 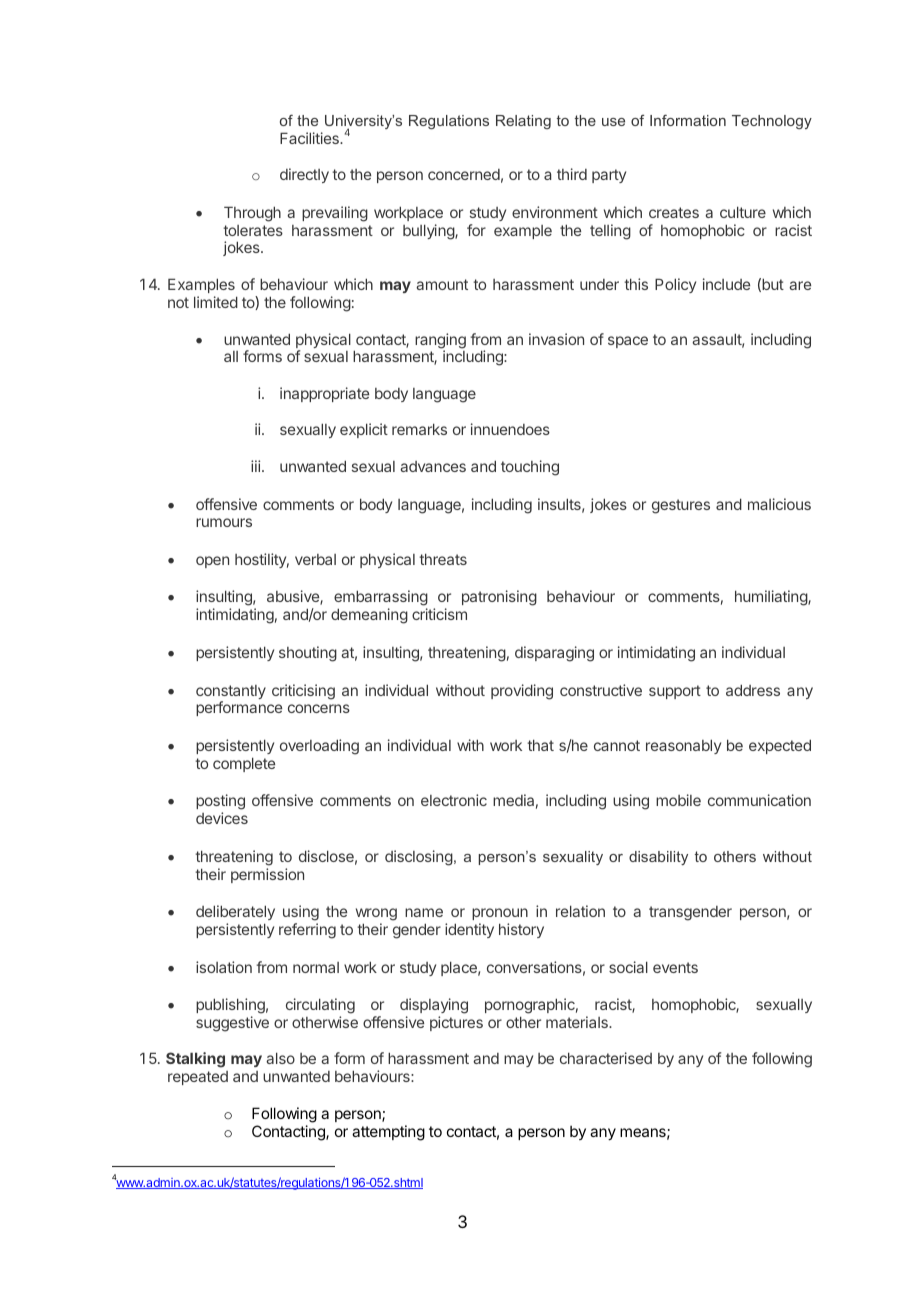 What do you see at coordinates (308, 654) in the screenshot?
I see `shouting` at bounding box center [308, 654].
